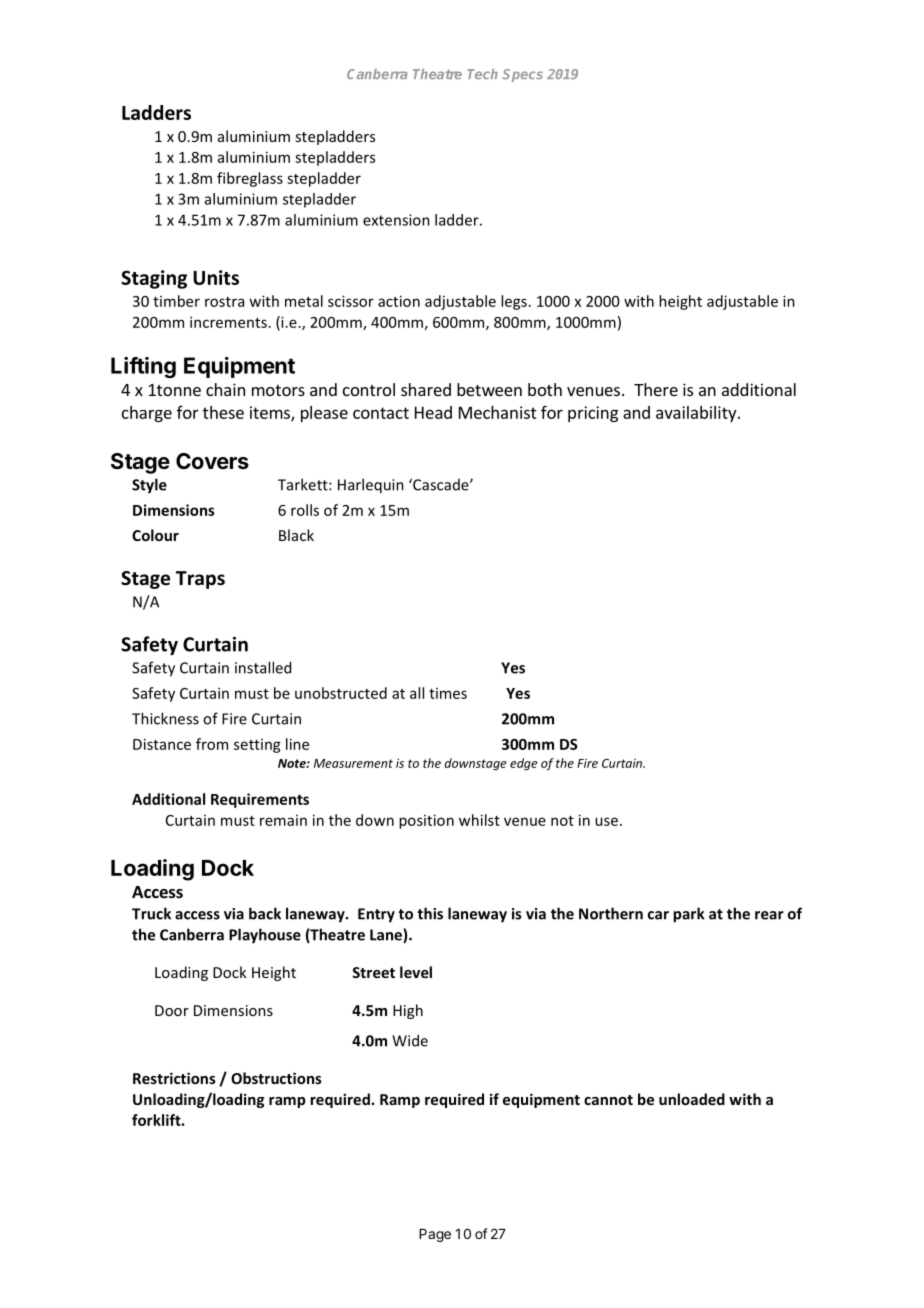 This screenshot has width=924, height=1308. I want to click on Page, so click(435, 1235).
